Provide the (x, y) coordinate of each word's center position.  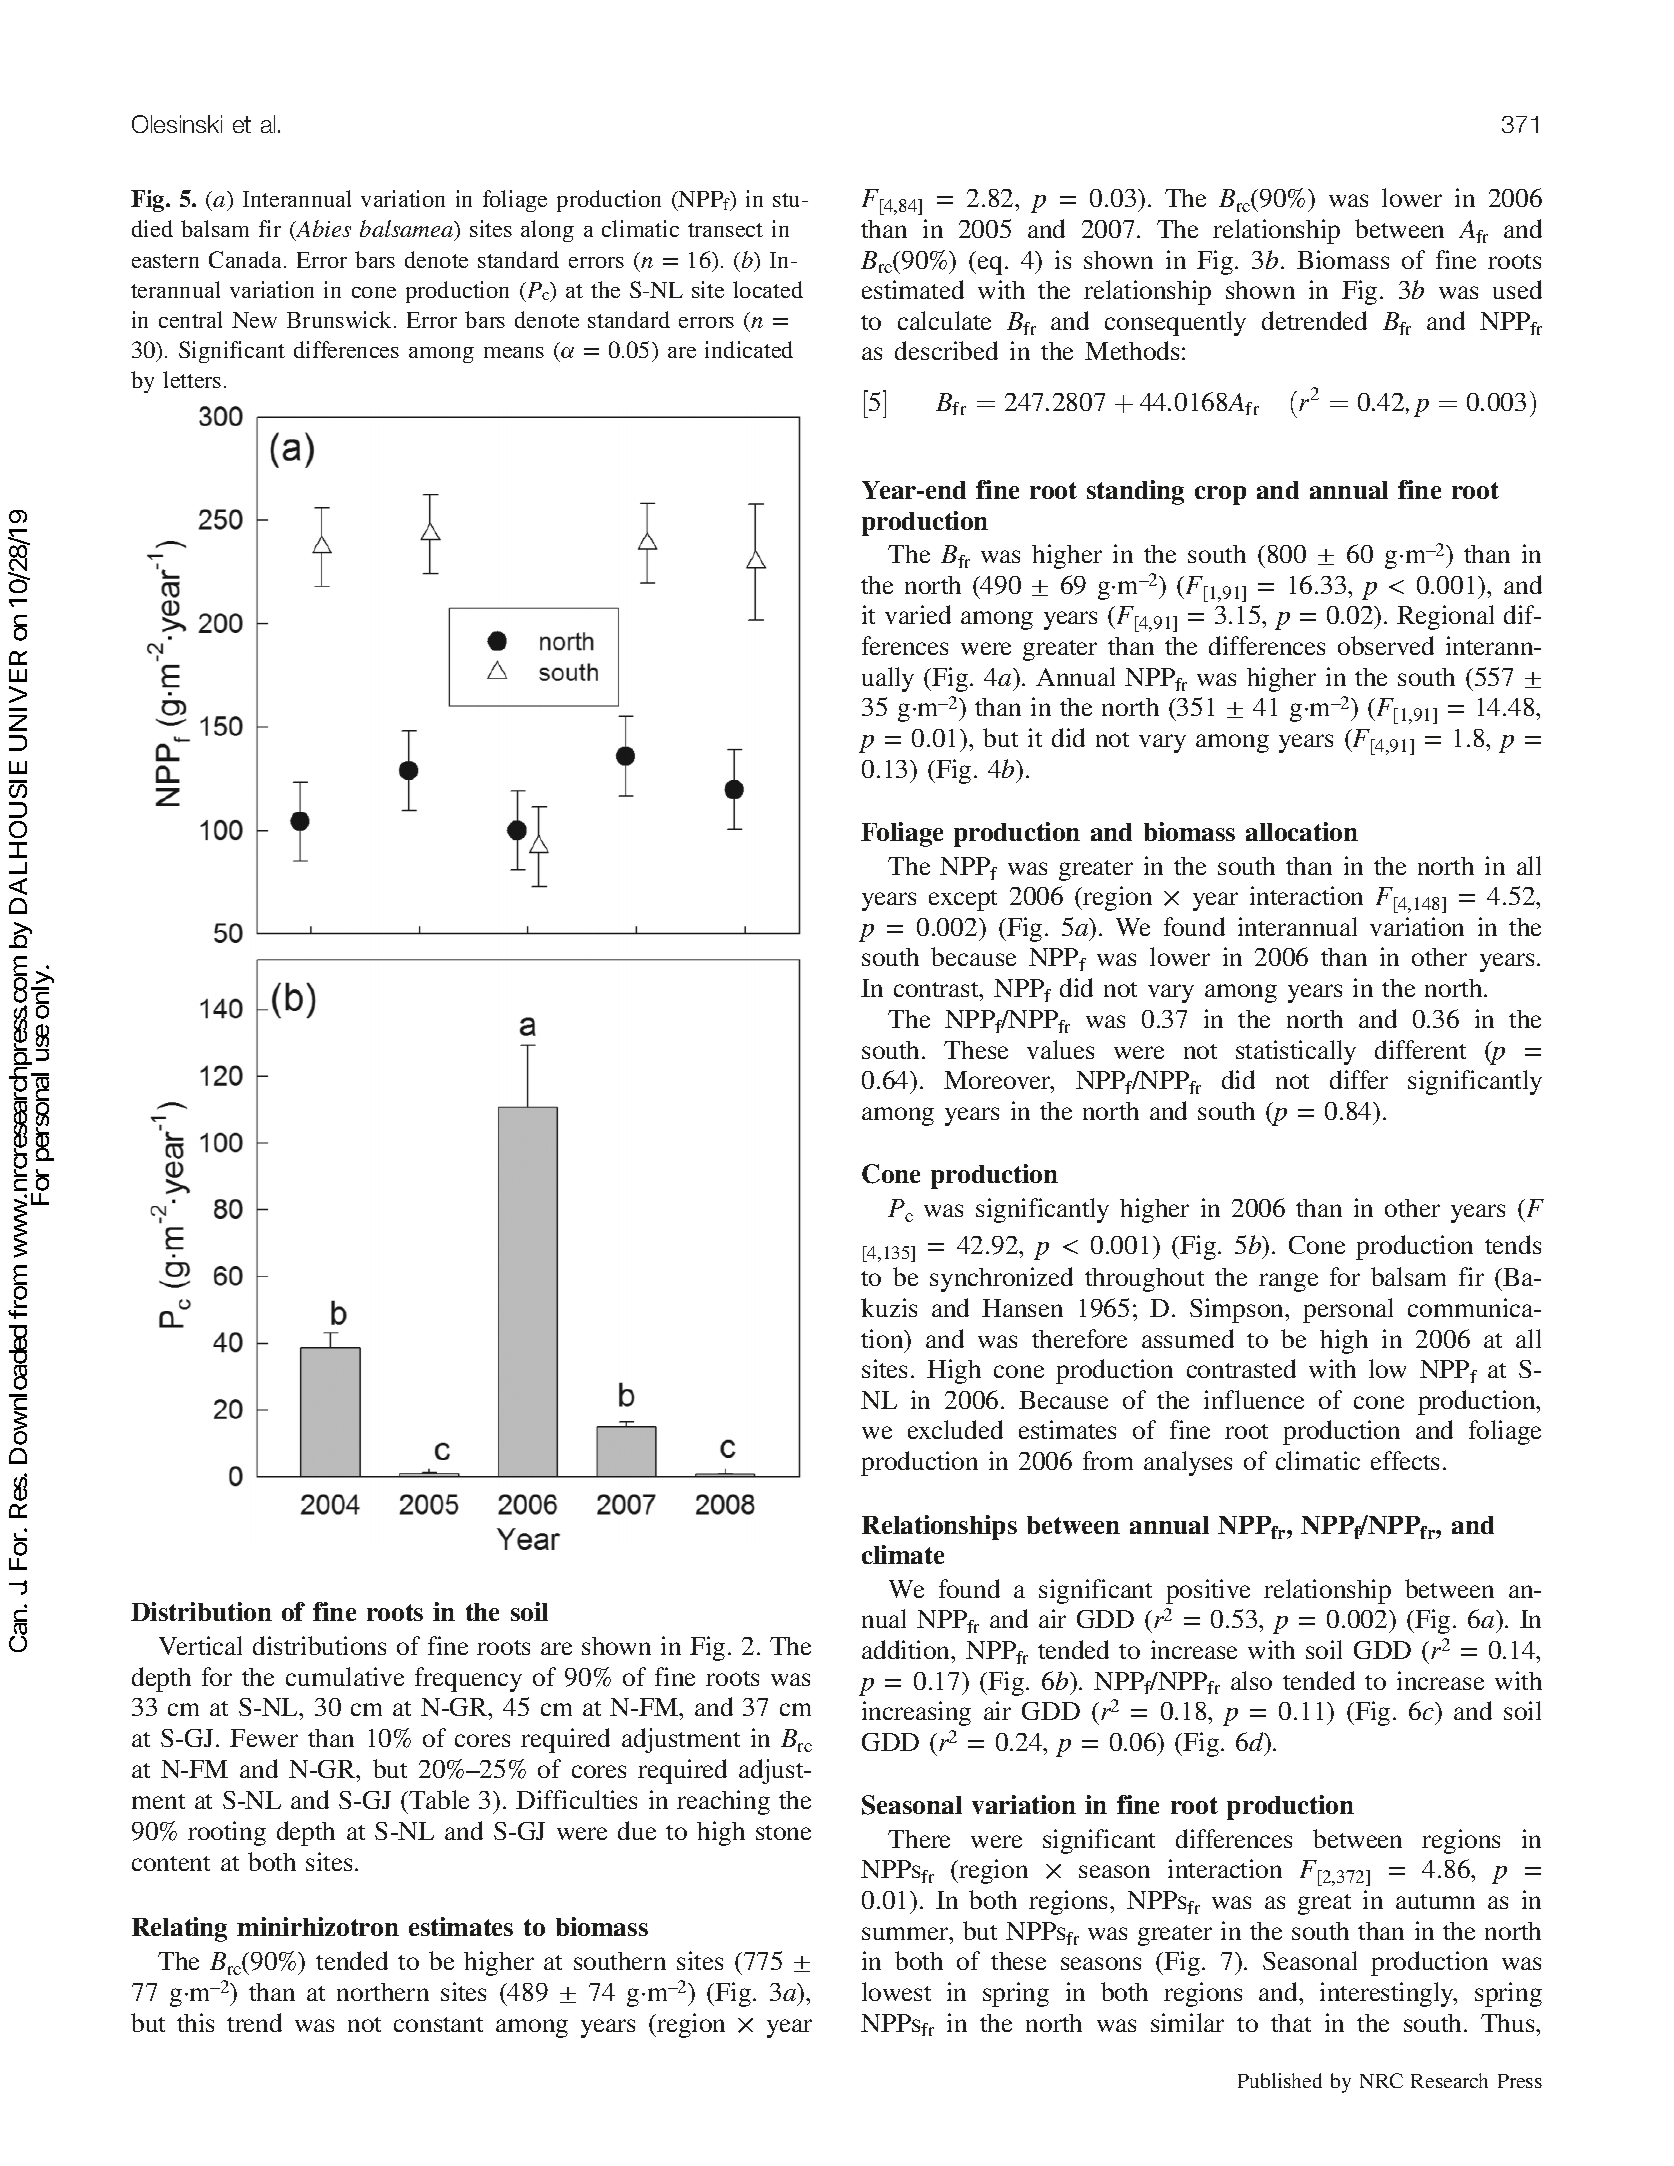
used (1517, 289)
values (1060, 1049)
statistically (1296, 1052)
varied (918, 614)
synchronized (1001, 1279)
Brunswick (341, 319)
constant (438, 2024)
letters (192, 379)
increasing (916, 1713)
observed (1386, 645)
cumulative (345, 1676)
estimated (913, 289)
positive (1208, 1591)
